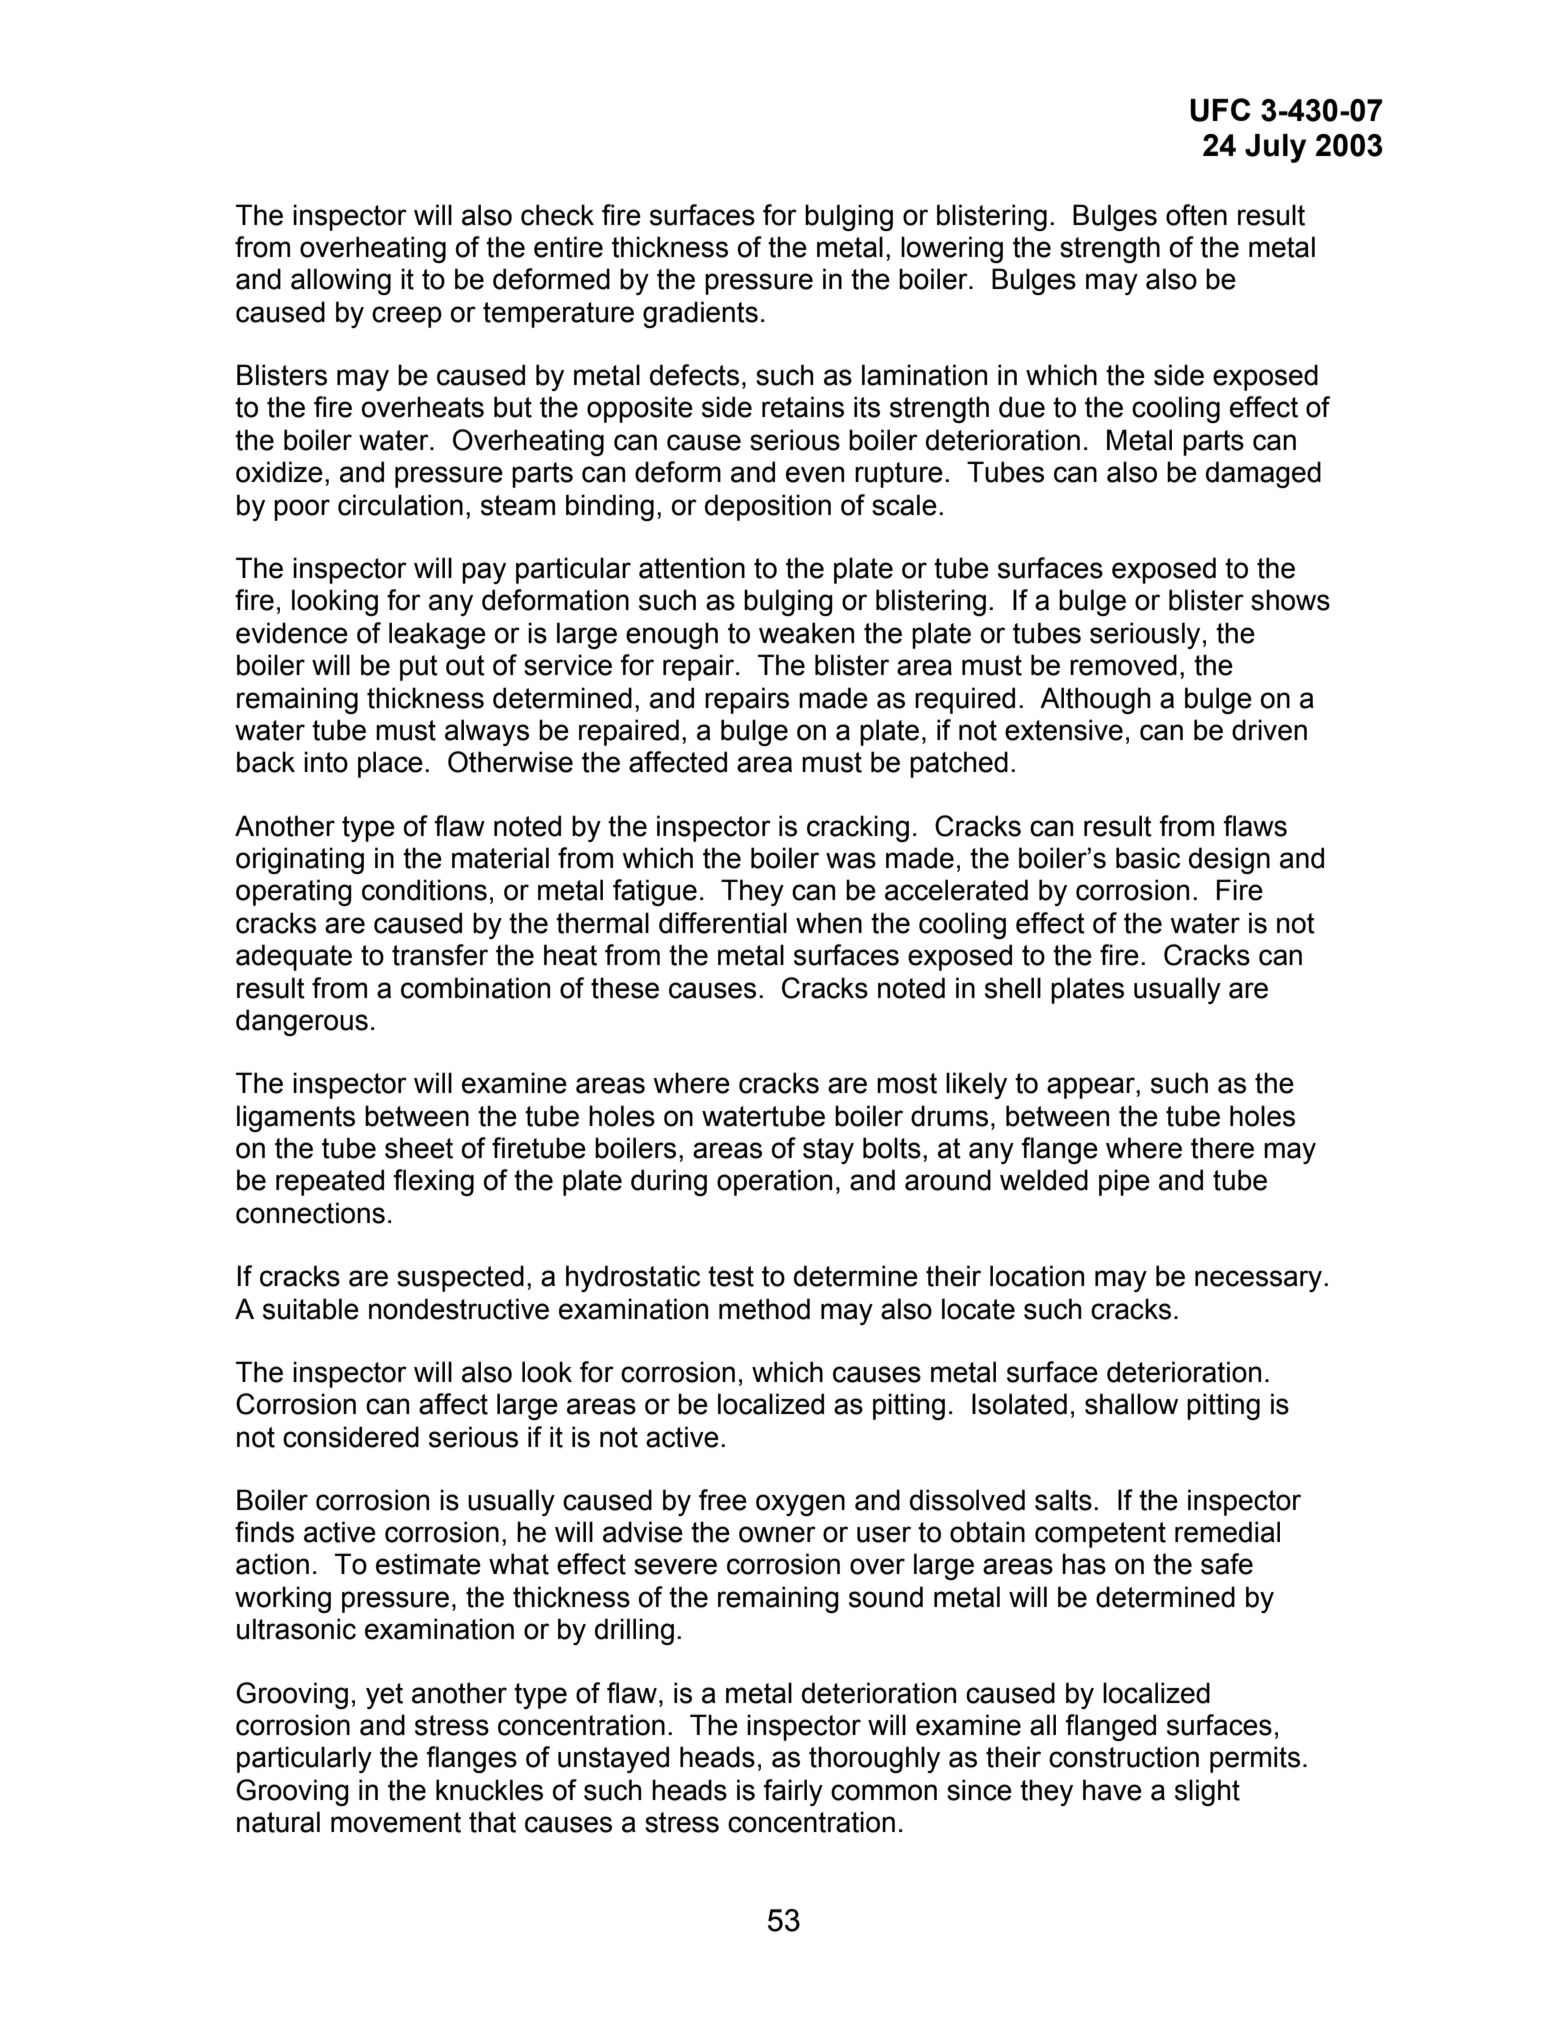 The image size is (1568, 2030). Describe the element at coordinates (1124, 1757) in the screenshot. I see `construction` at that location.
